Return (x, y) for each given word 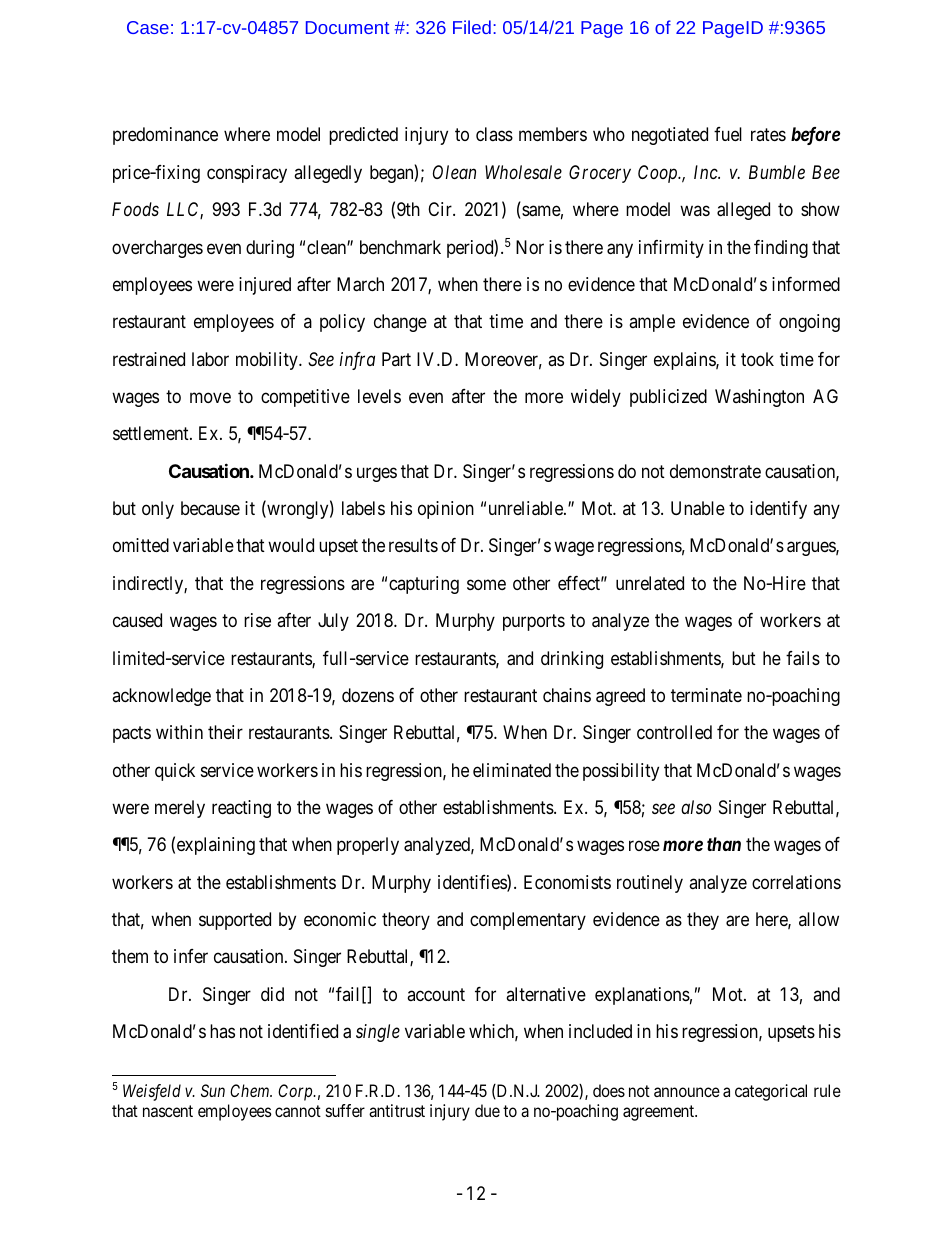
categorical (771, 1092)
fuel (728, 134)
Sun (213, 1090)
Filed (472, 27)
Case (148, 27)
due (487, 1110)
